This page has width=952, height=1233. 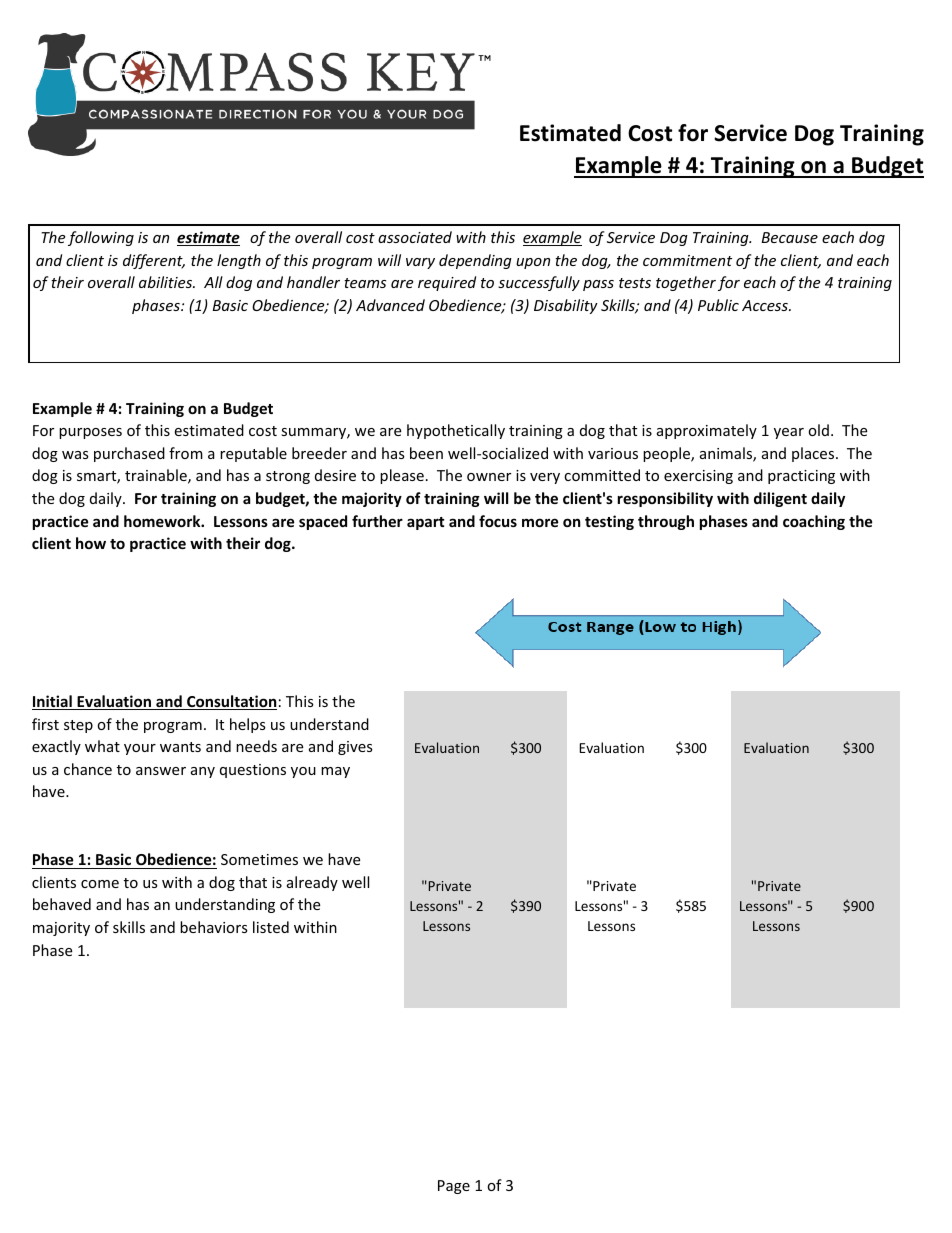 I want to click on Page, so click(x=454, y=1187).
